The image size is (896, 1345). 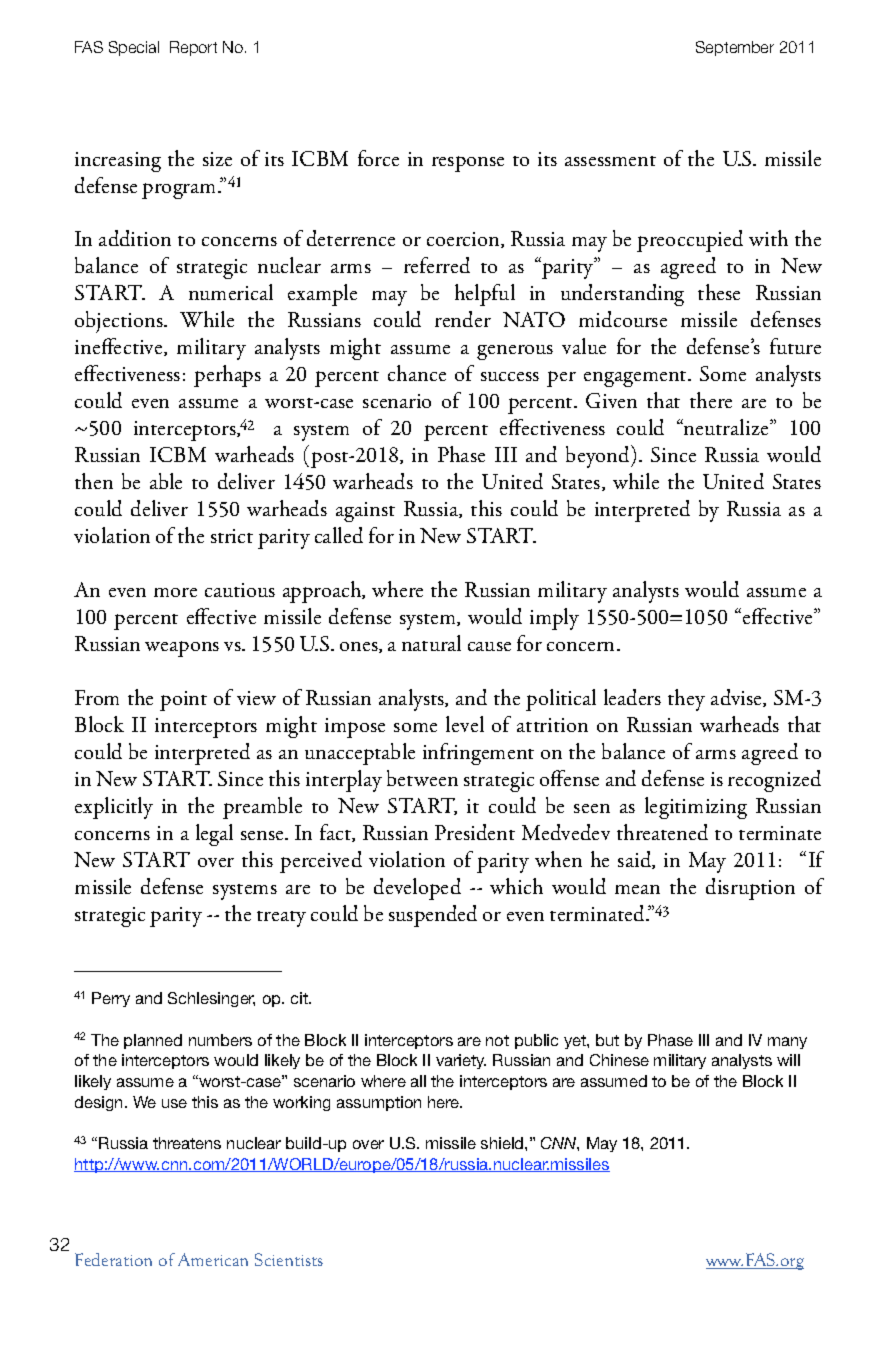 What do you see at coordinates (696, 808) in the page?
I see `legitimizing` at bounding box center [696, 808].
